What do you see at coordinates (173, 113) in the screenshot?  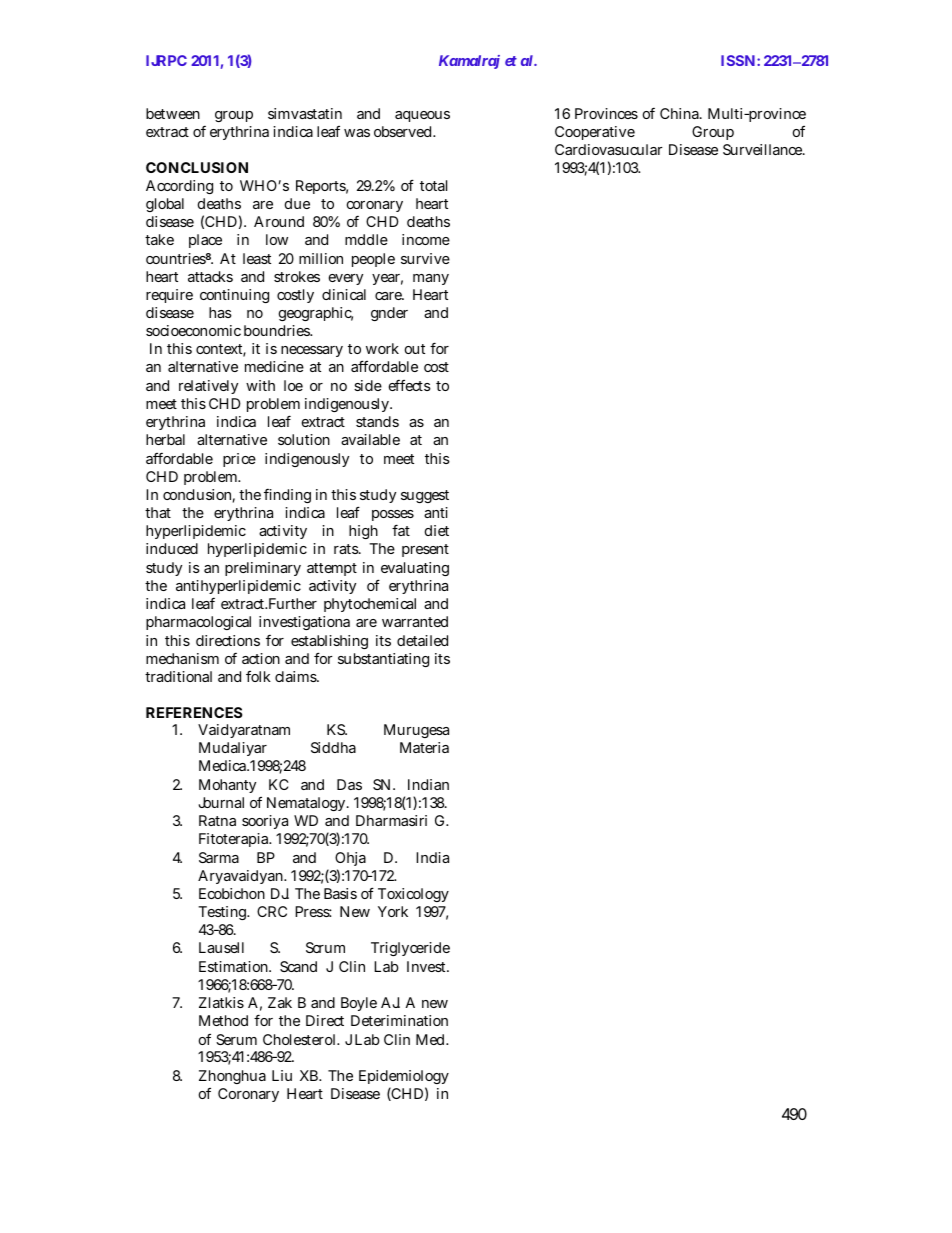 I see `between` at bounding box center [173, 113].
